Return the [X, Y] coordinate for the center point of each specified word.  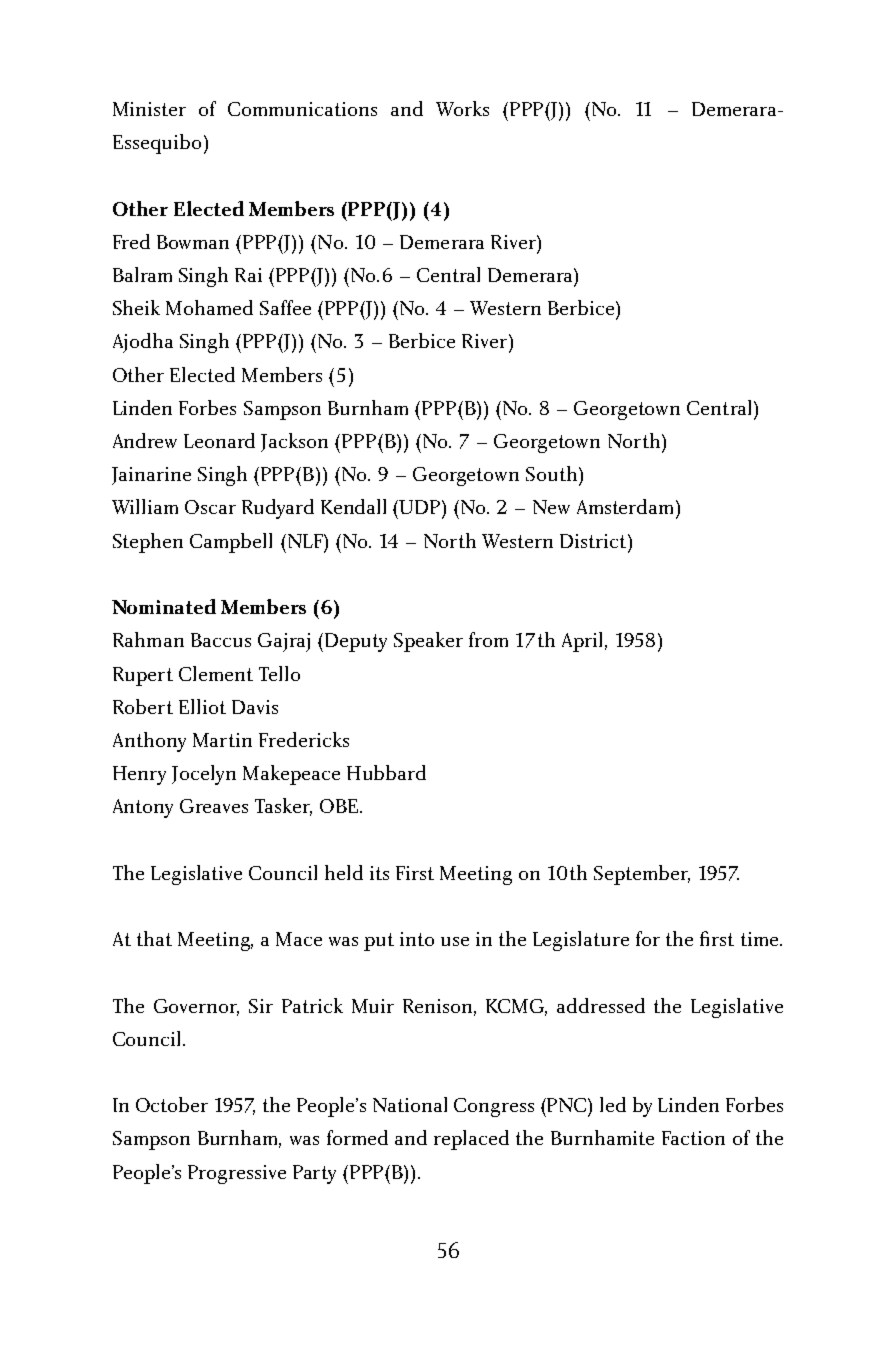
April [584, 642]
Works [462, 108]
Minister [149, 109]
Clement [216, 673]
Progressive [237, 1174]
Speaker [428, 642]
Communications [302, 109]
